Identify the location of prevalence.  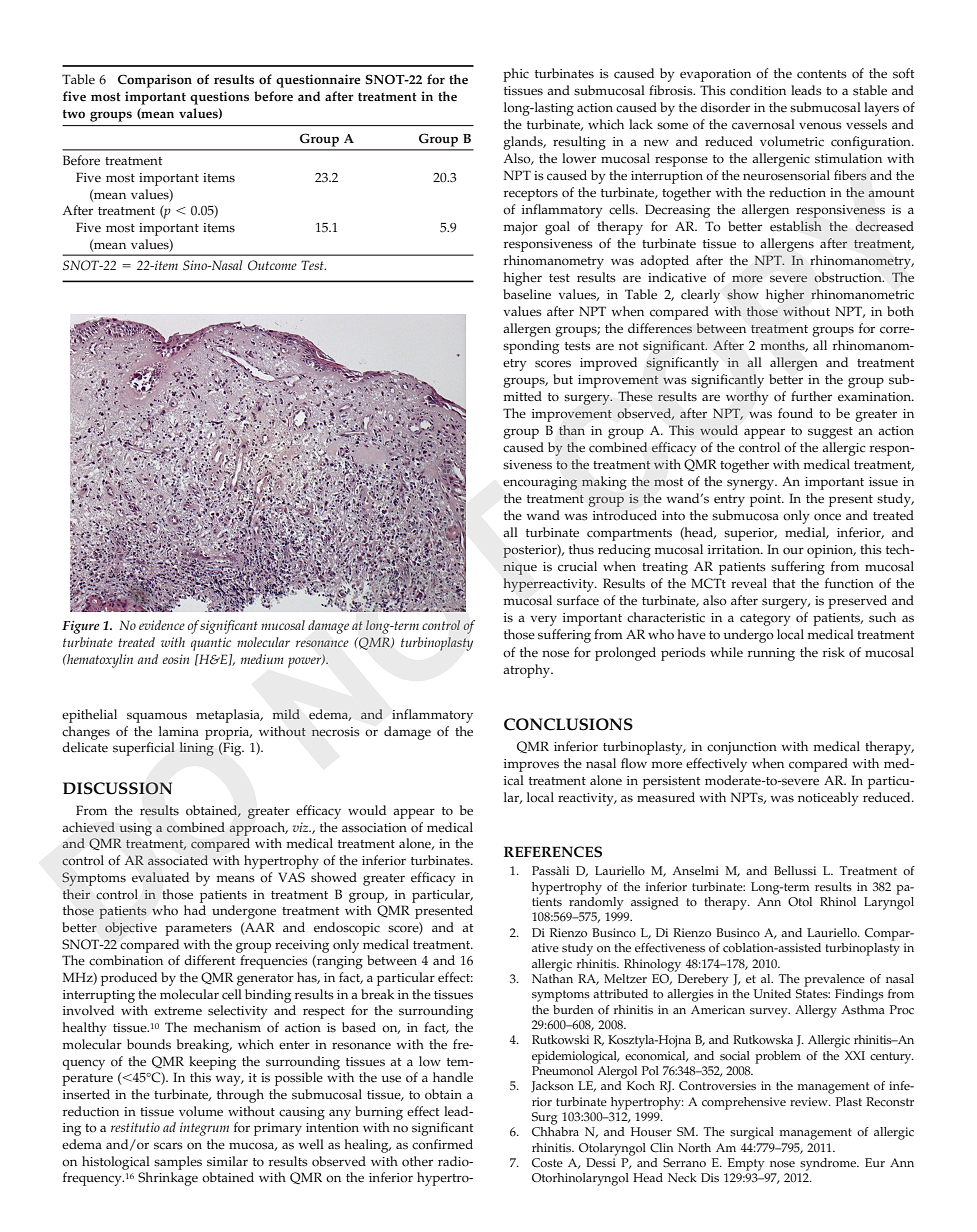
(834, 980).
